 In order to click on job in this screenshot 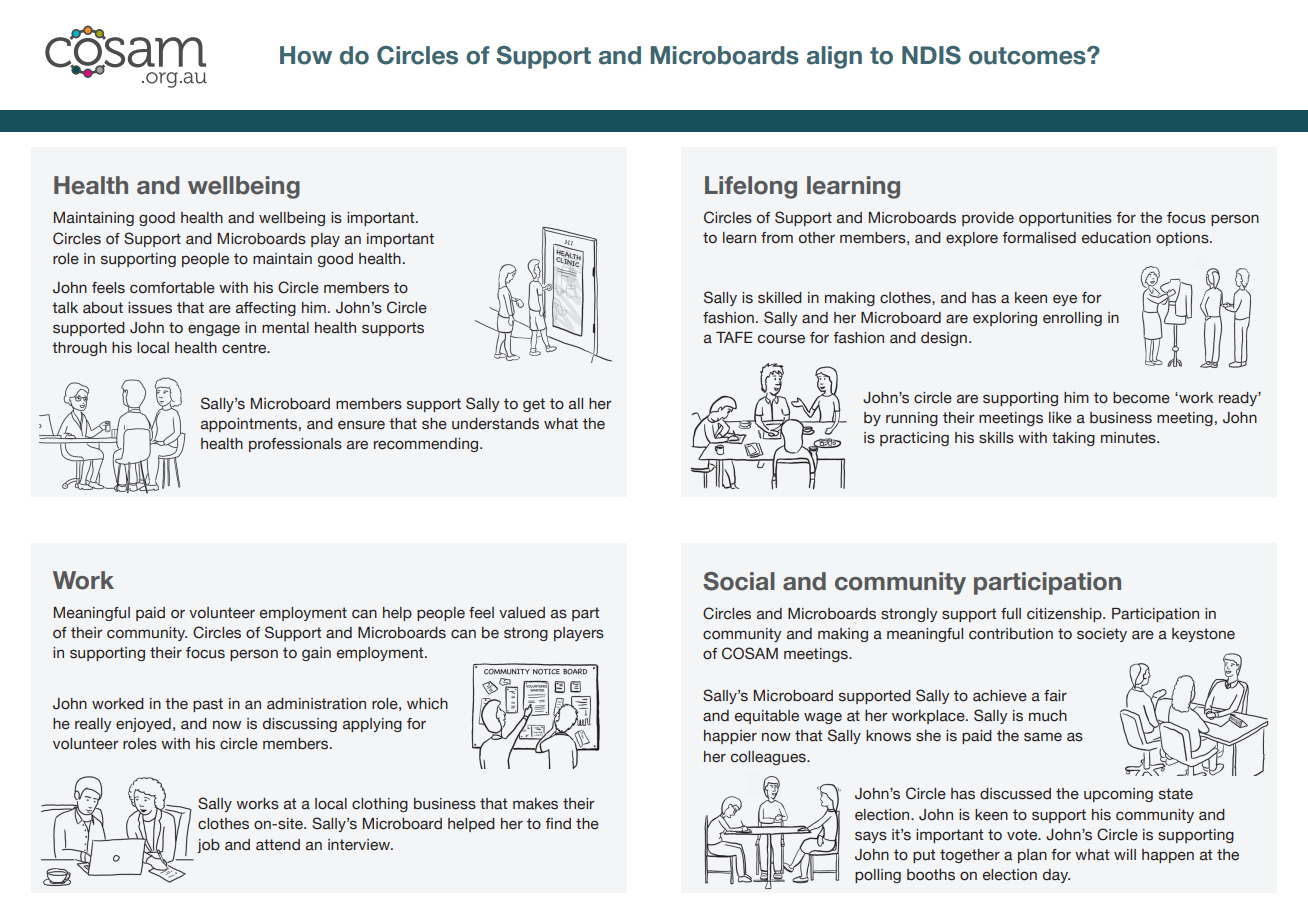, I will do `click(208, 846)`.
